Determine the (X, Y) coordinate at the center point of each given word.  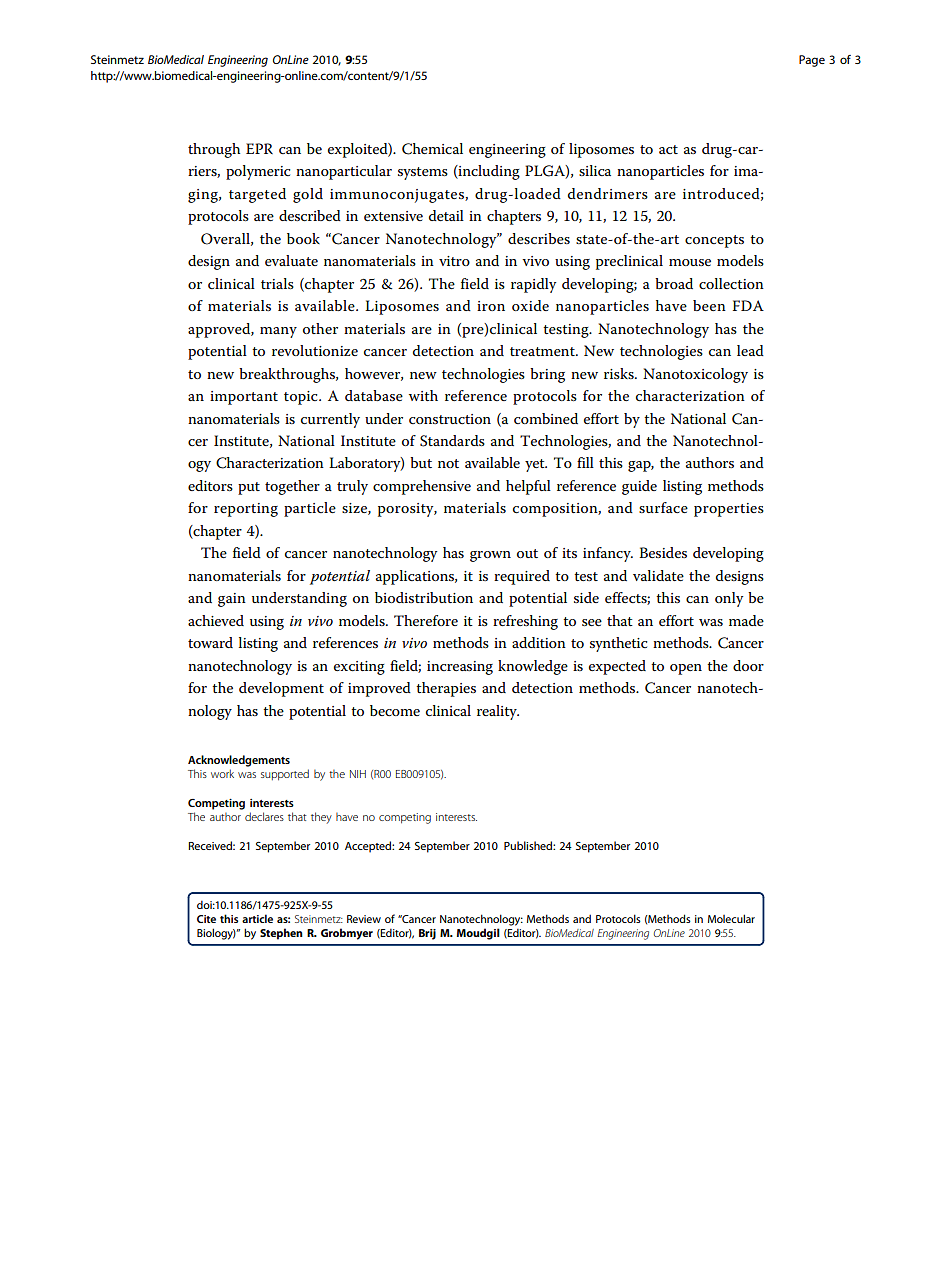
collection (731, 283)
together (292, 487)
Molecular (731, 918)
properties (729, 510)
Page (812, 61)
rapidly (533, 285)
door (748, 665)
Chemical (432, 149)
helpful (528, 487)
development (281, 689)
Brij (427, 934)
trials (277, 283)
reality (498, 712)
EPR (259, 148)
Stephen (281, 934)
